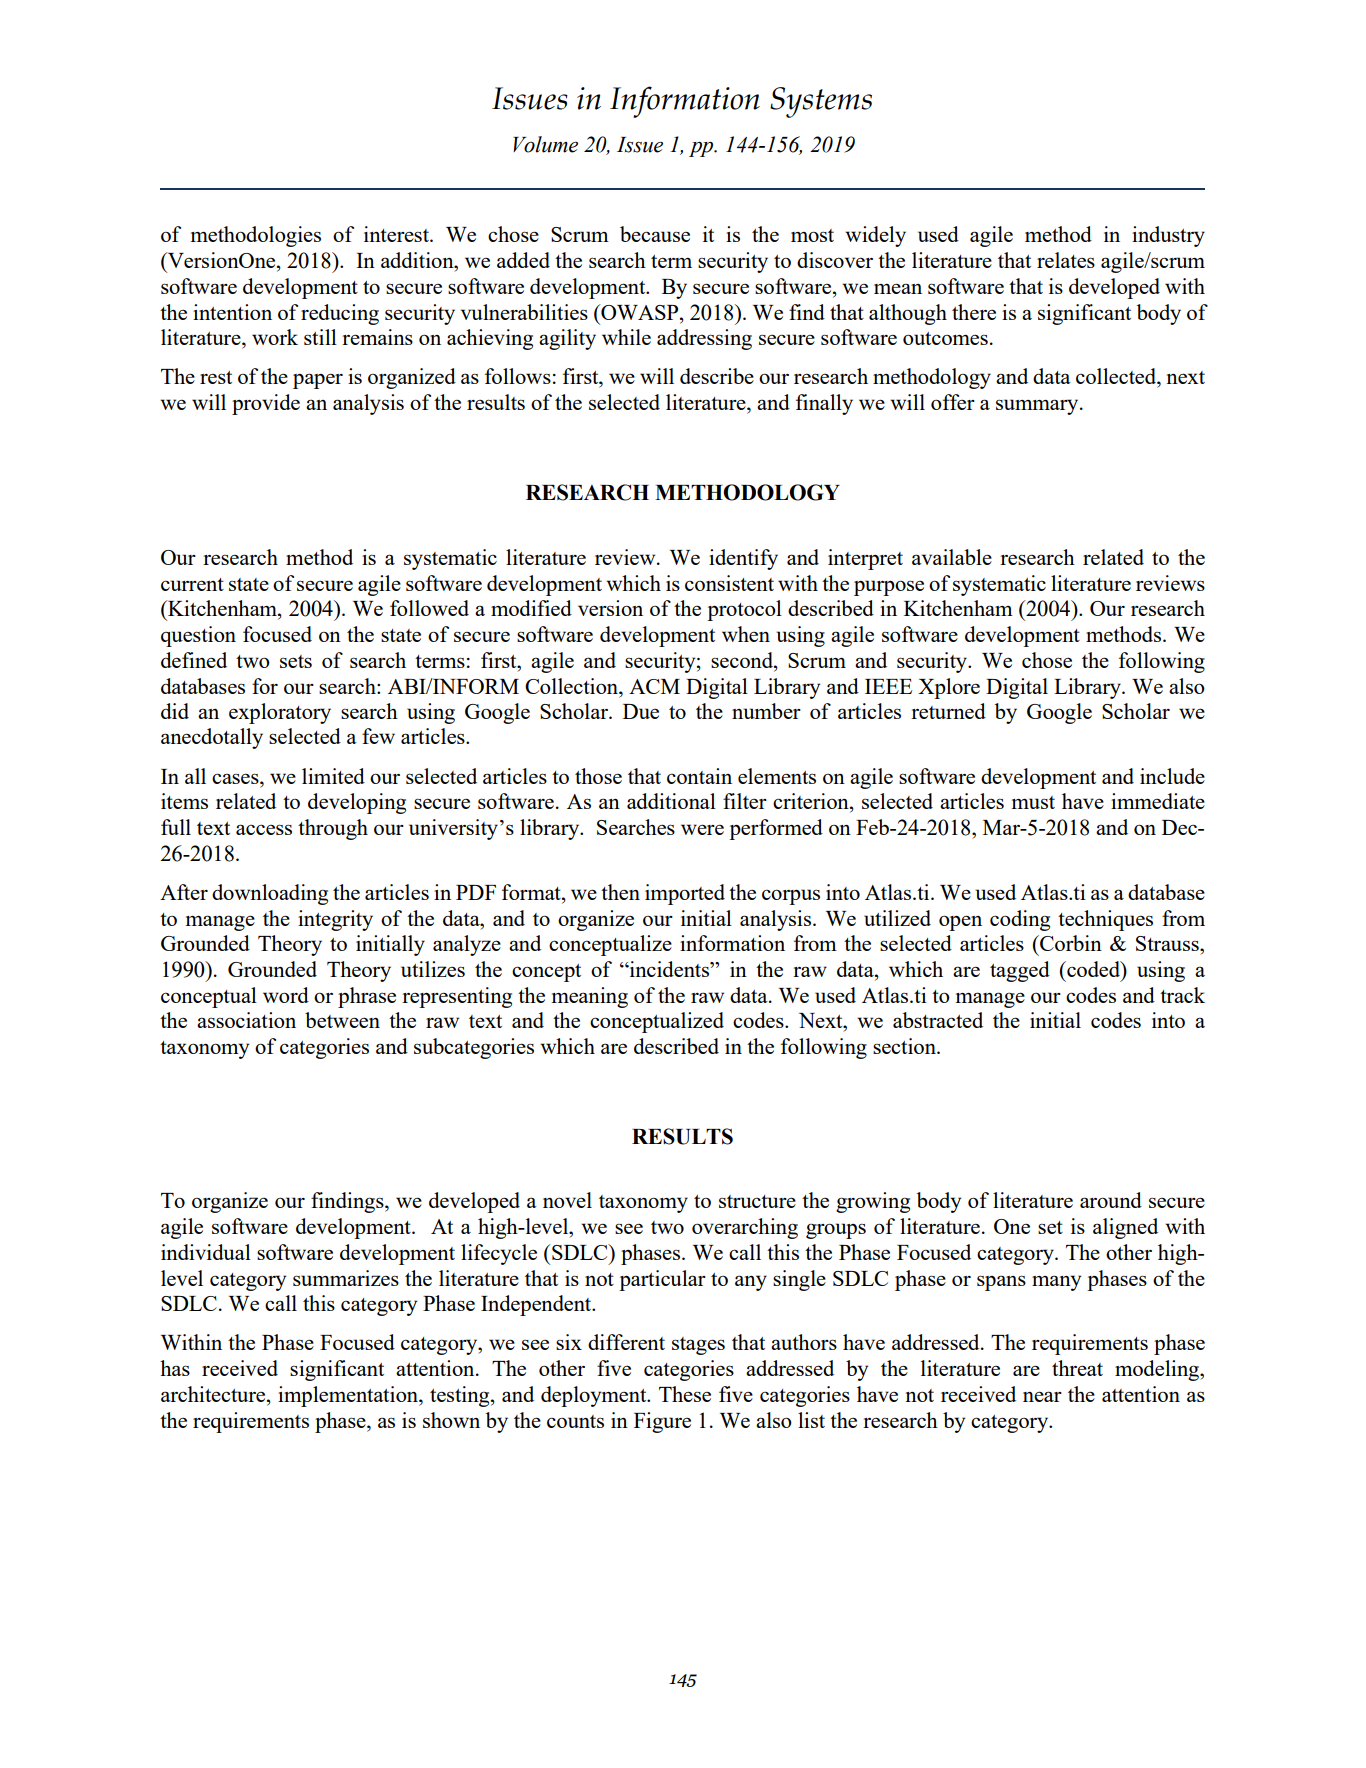 The width and height of the page is (1366, 1768). Describe the element at coordinates (333, 776) in the page. I see `limited` at that location.
